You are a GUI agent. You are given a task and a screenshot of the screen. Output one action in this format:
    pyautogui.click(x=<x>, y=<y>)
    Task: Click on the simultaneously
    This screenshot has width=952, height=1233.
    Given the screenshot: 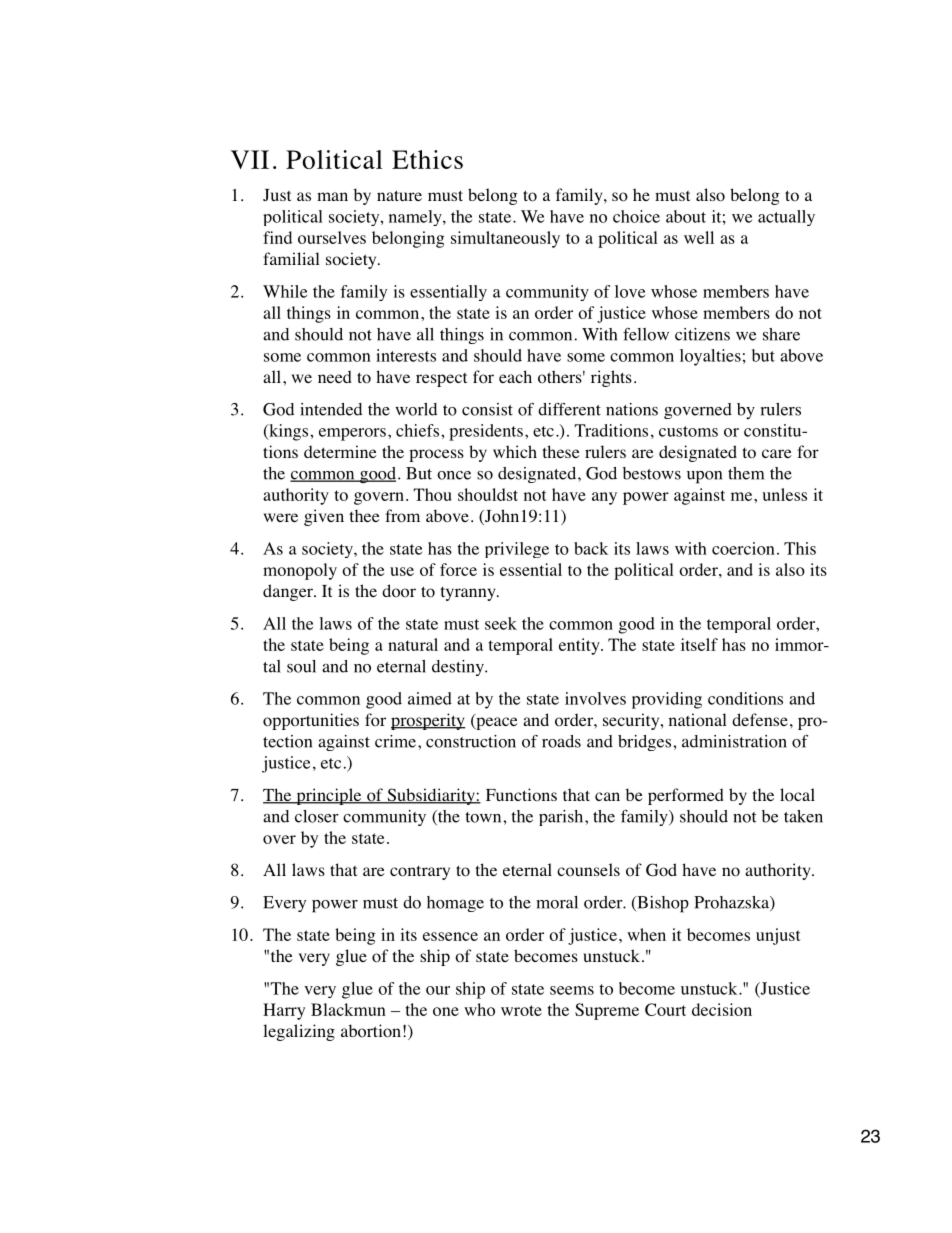 What is the action you would take?
    pyautogui.click(x=505, y=239)
